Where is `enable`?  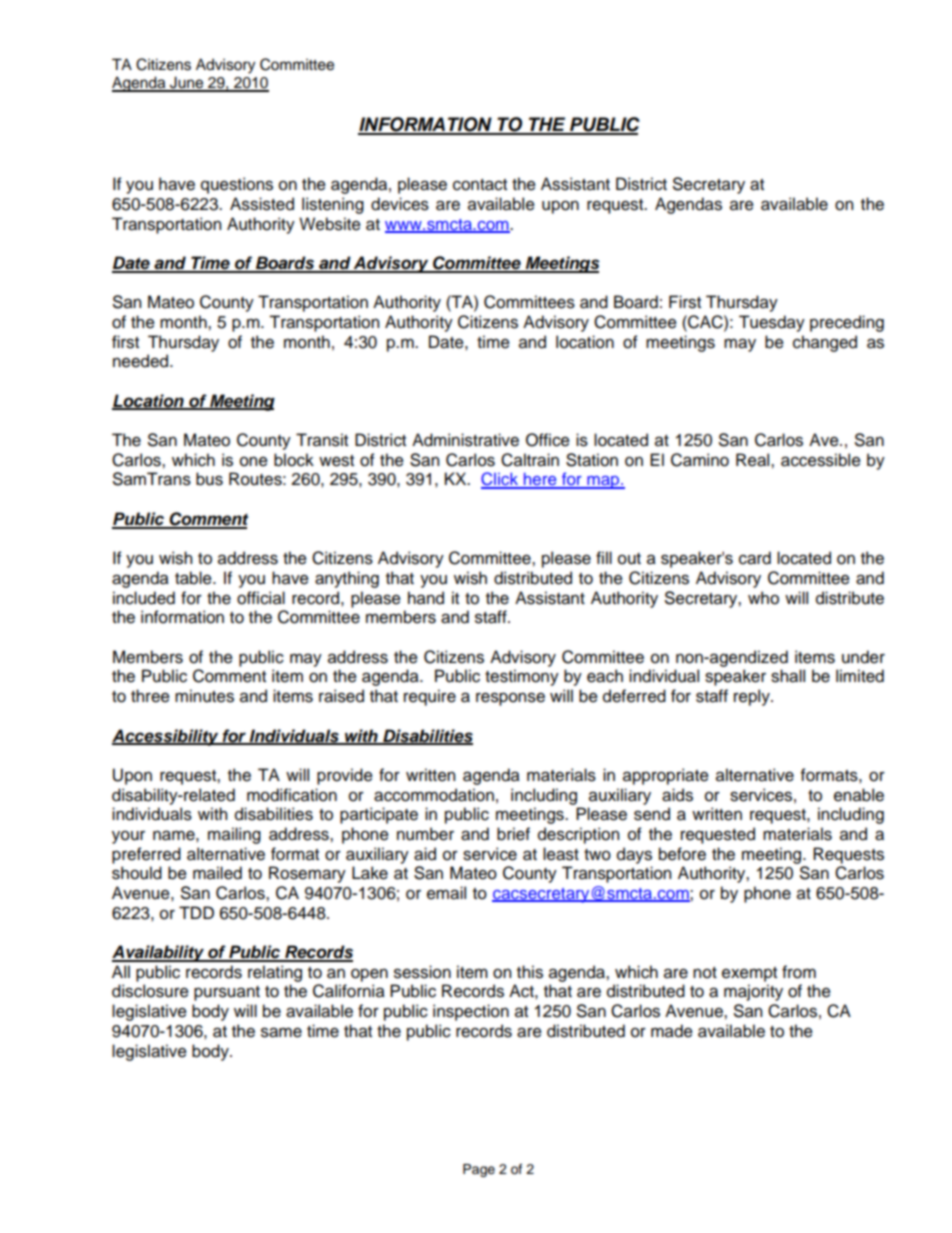
enable is located at coordinates (859, 795).
